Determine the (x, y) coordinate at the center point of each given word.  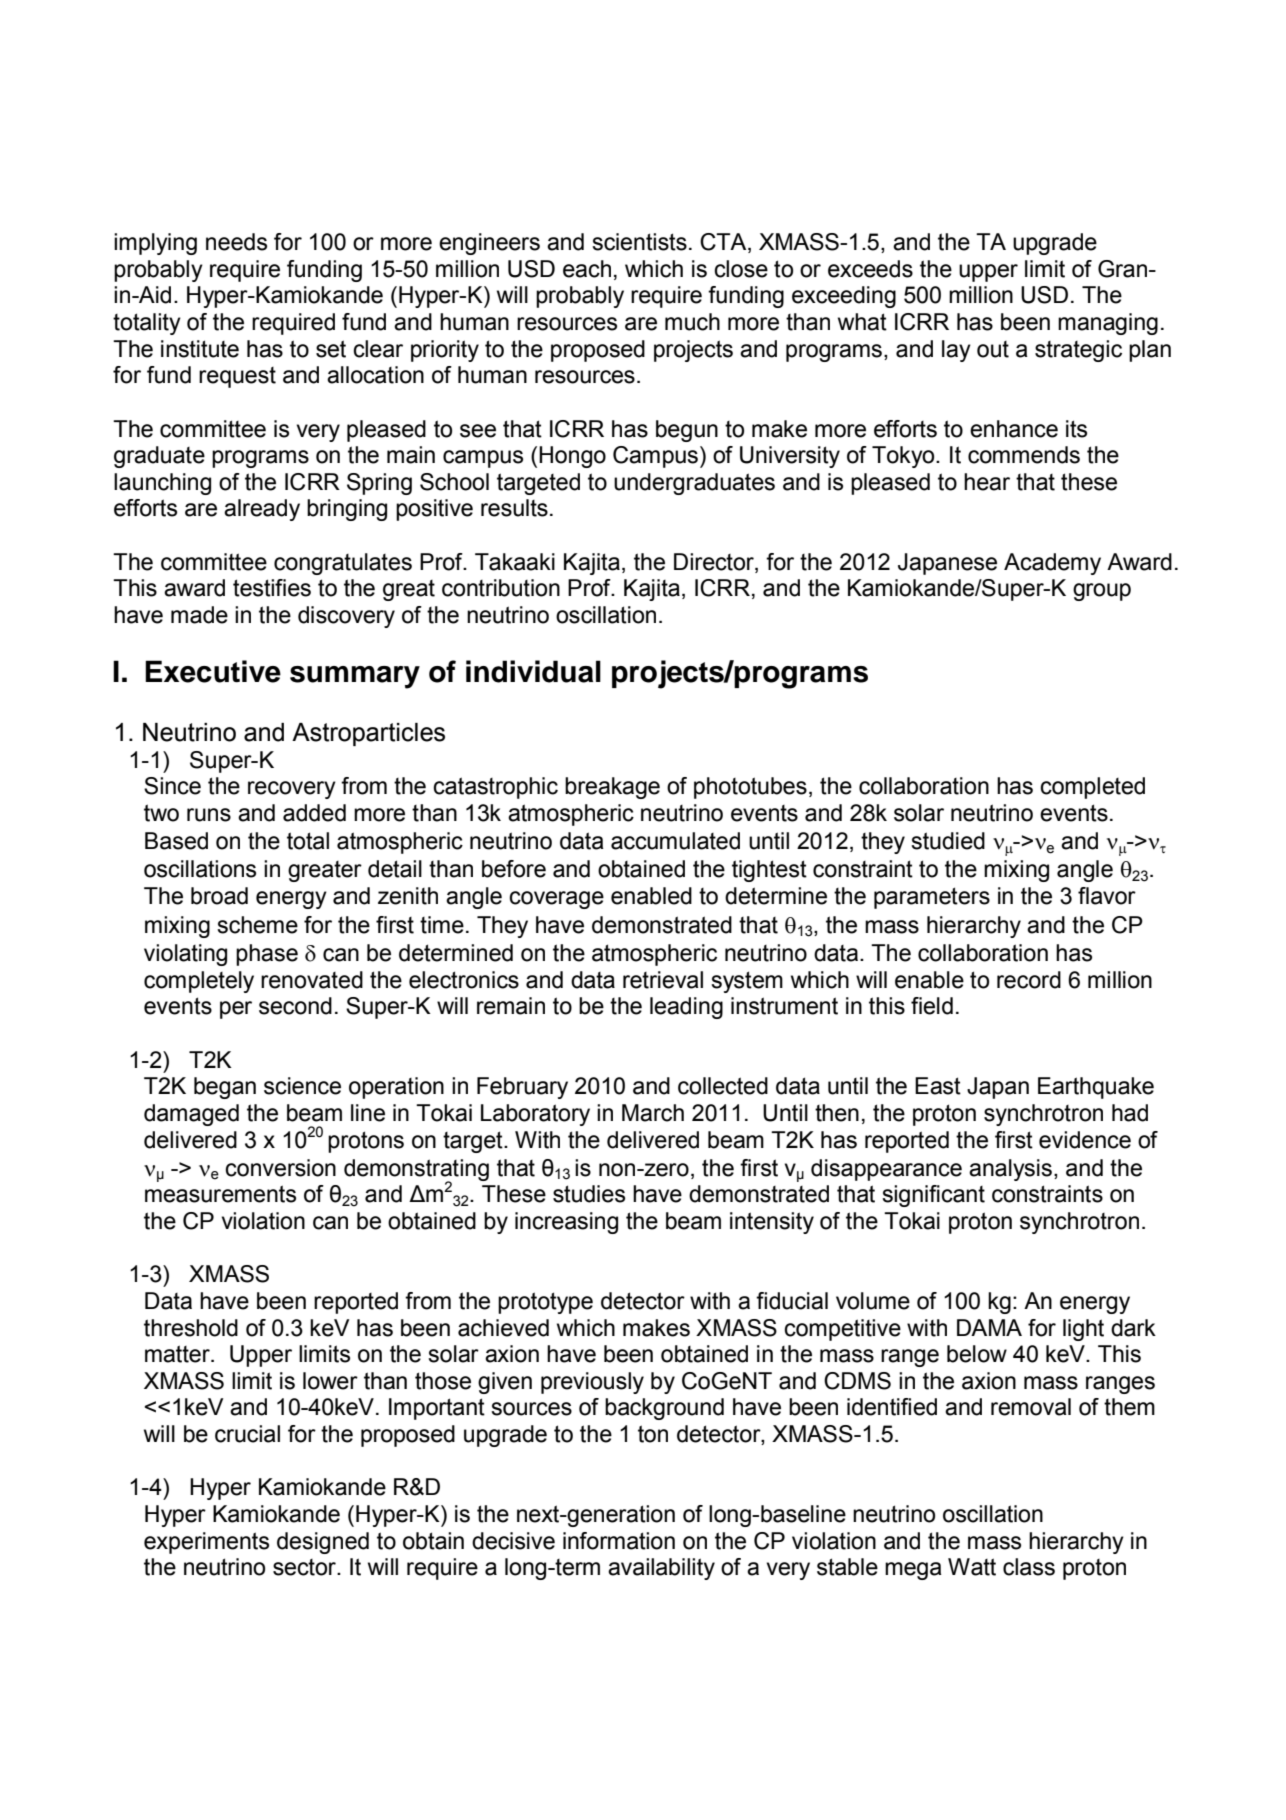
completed (1092, 788)
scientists (639, 242)
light (1083, 1330)
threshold (191, 1328)
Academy (1052, 564)
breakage (612, 788)
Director (715, 562)
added (314, 813)
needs (236, 242)
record (1029, 980)
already (262, 510)
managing (1108, 324)
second (295, 1006)
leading (686, 1008)
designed (323, 1543)
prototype (545, 1303)
